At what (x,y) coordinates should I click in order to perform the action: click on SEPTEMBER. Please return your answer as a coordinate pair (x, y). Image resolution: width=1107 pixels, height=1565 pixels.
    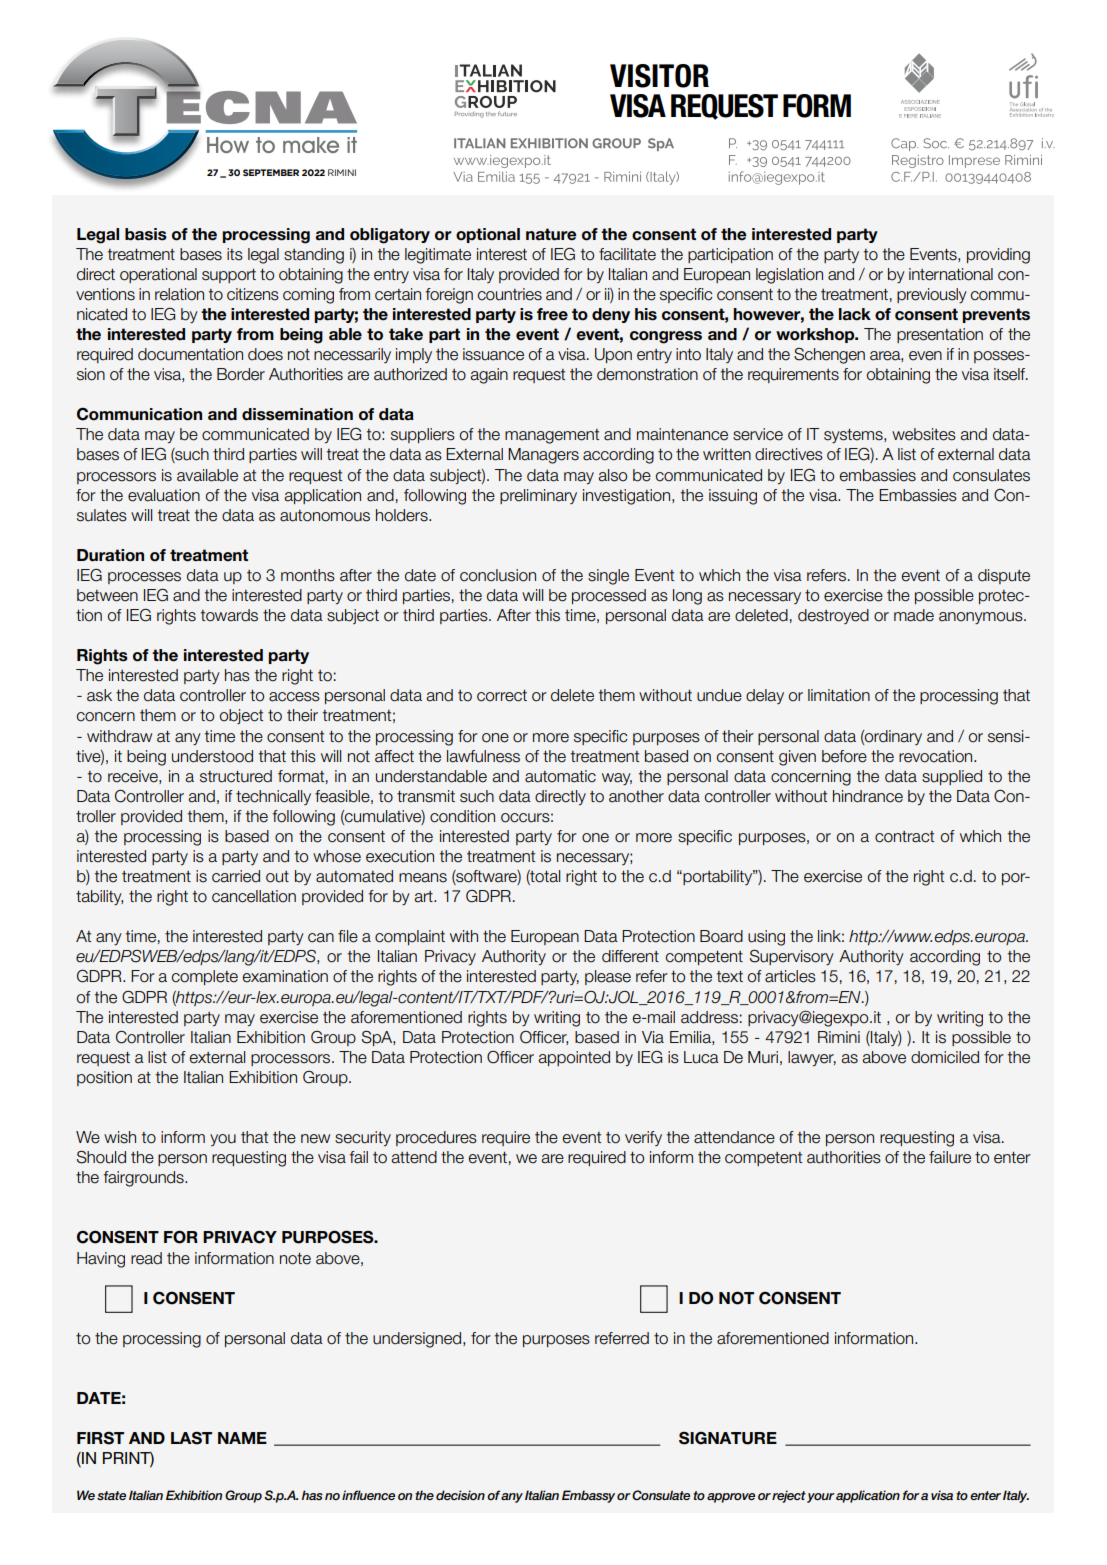
    Looking at the image, I should click on (271, 172).
